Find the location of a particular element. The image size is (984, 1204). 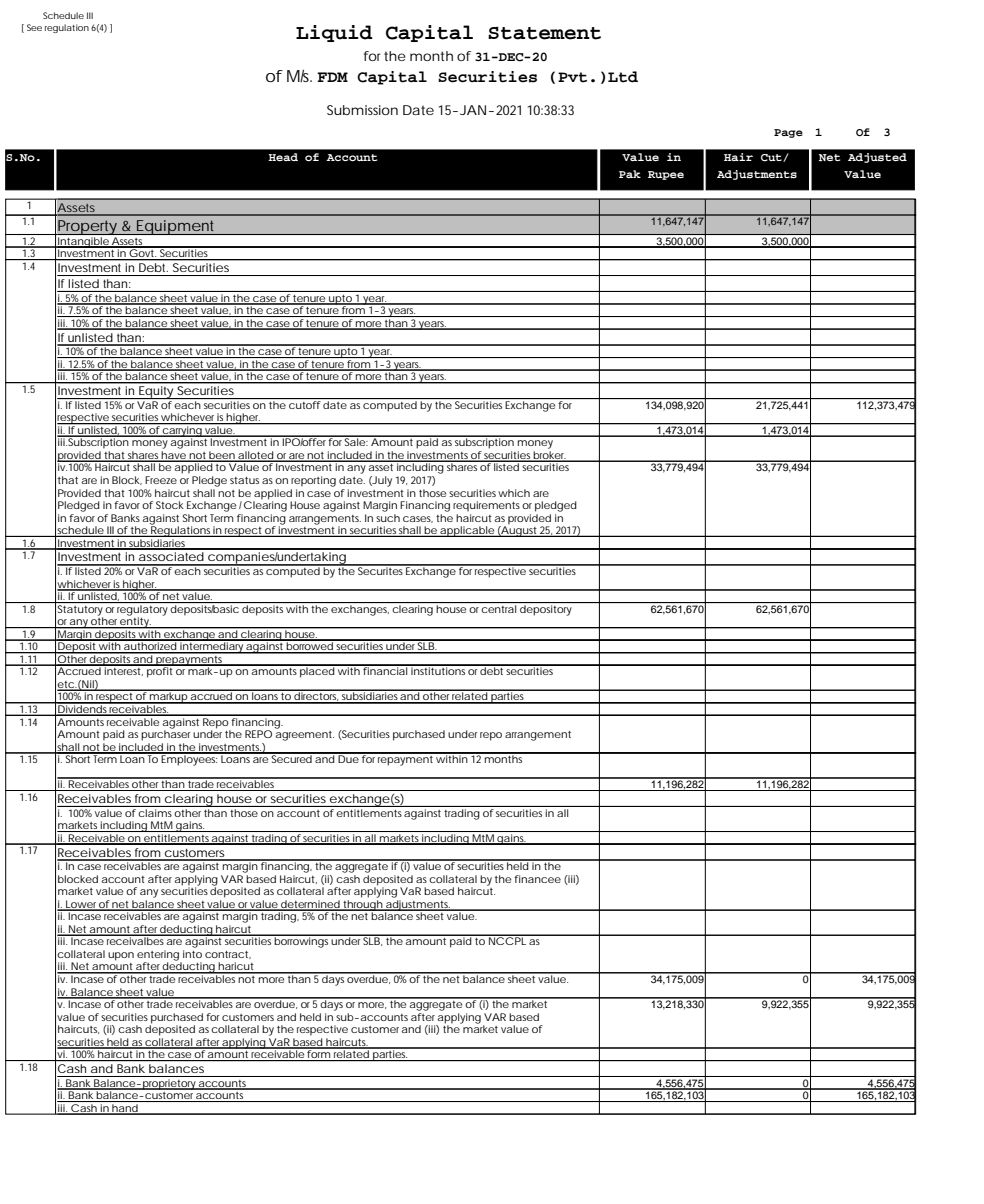

Rupee is located at coordinates (666, 175).
